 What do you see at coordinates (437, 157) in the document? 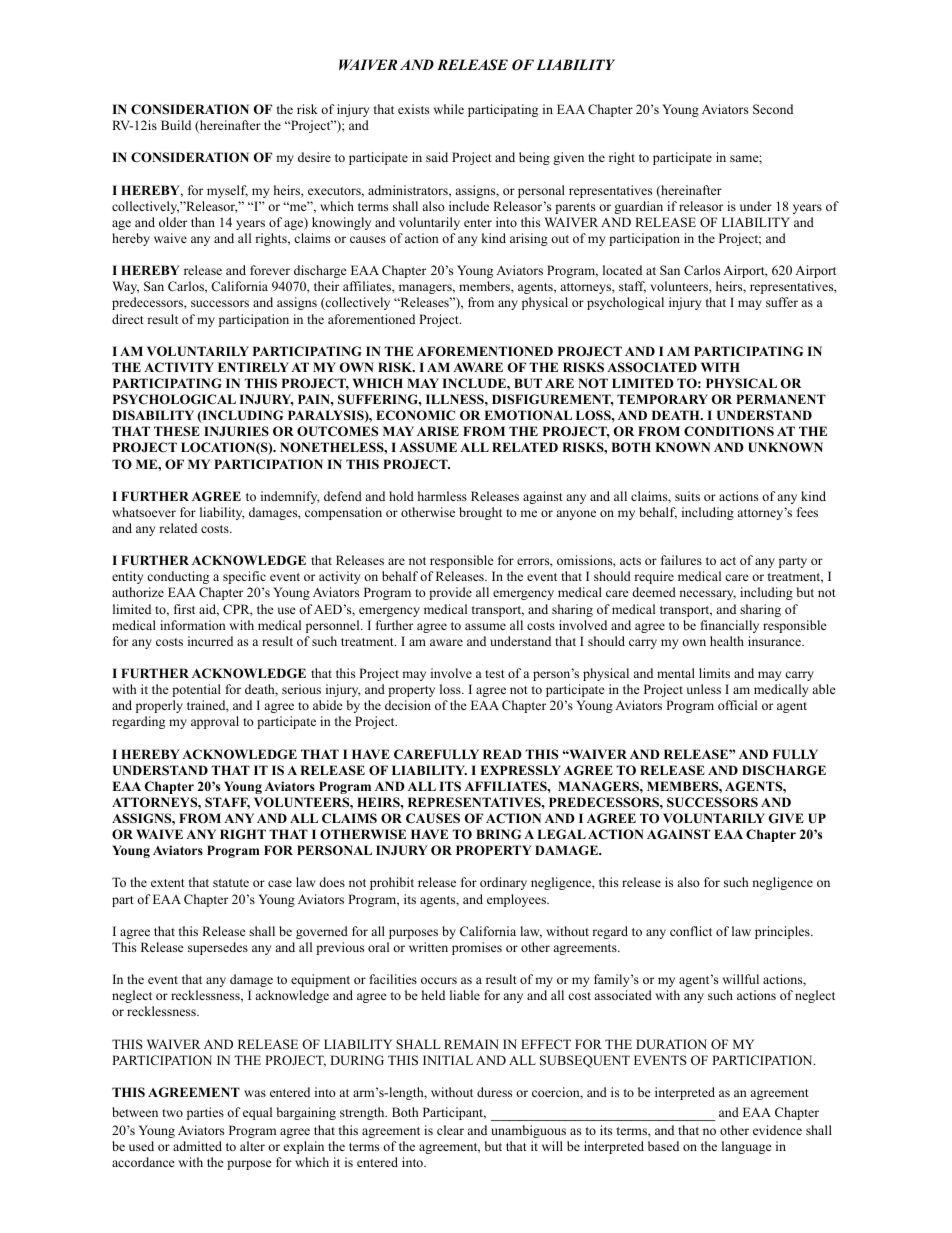
I see `said` at bounding box center [437, 157].
